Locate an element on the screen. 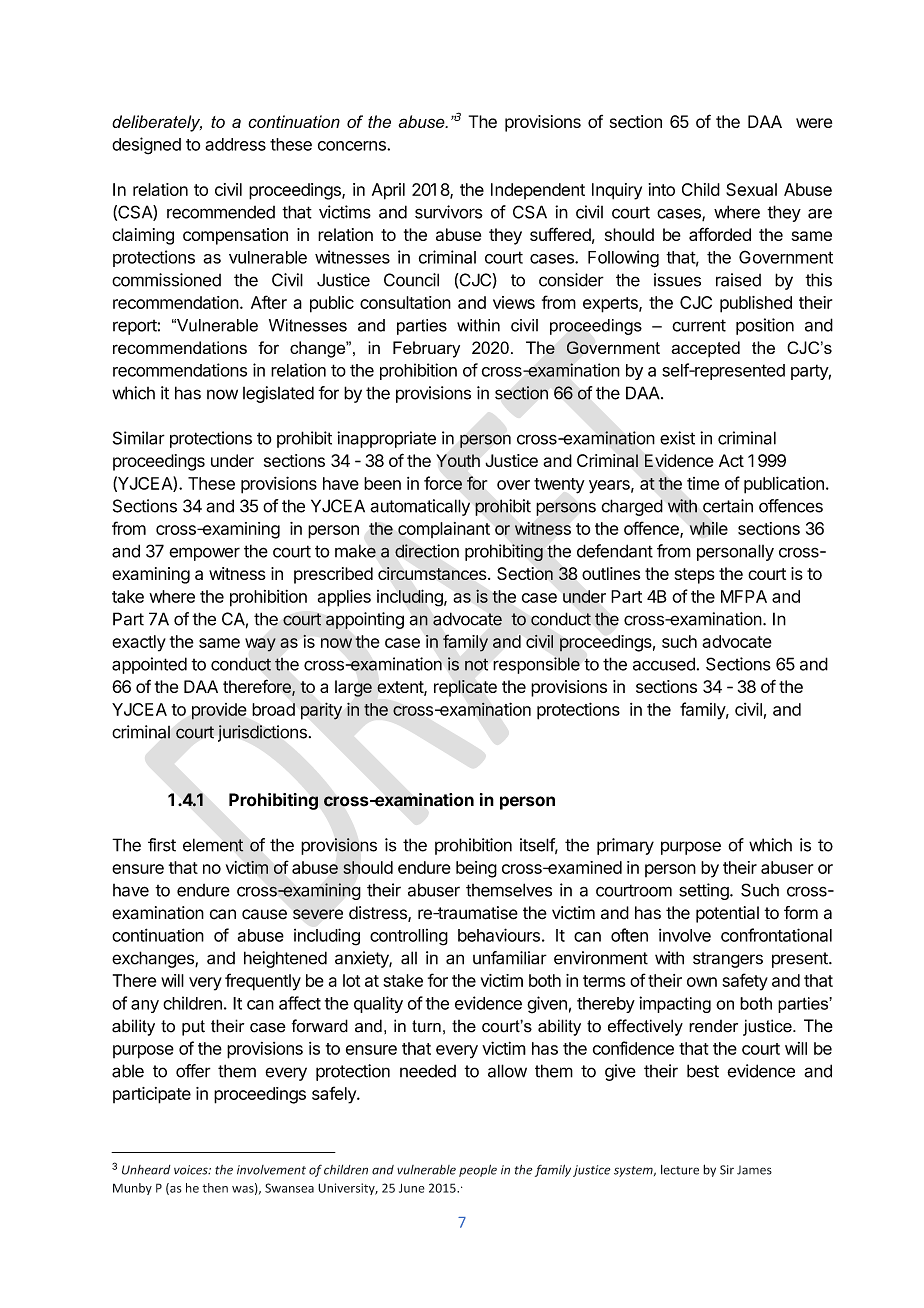 The image size is (924, 1308). Independent is located at coordinates (538, 191).
